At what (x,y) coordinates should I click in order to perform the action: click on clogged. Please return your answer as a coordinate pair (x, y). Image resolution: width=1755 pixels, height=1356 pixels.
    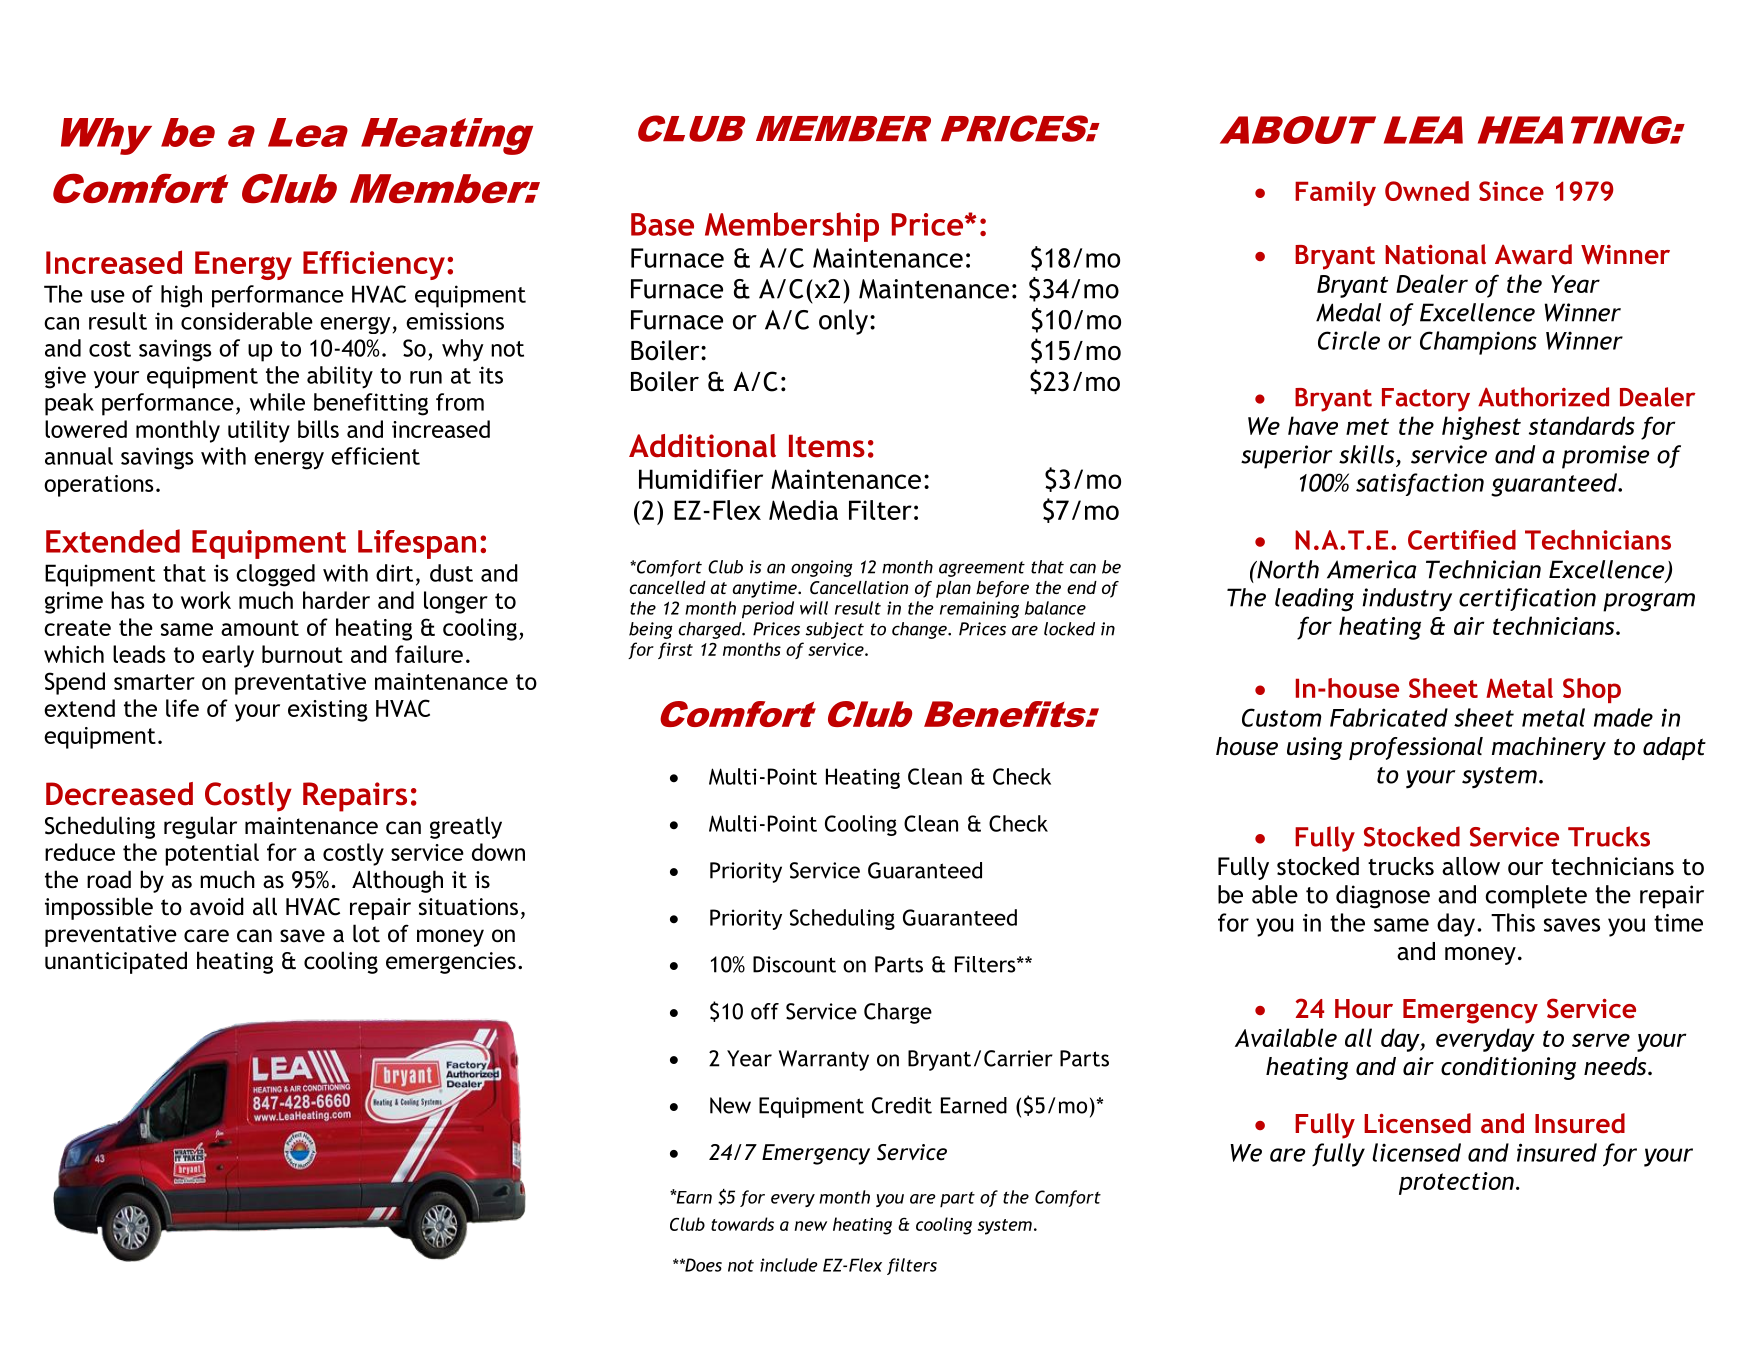
    Looking at the image, I should click on (275, 575).
